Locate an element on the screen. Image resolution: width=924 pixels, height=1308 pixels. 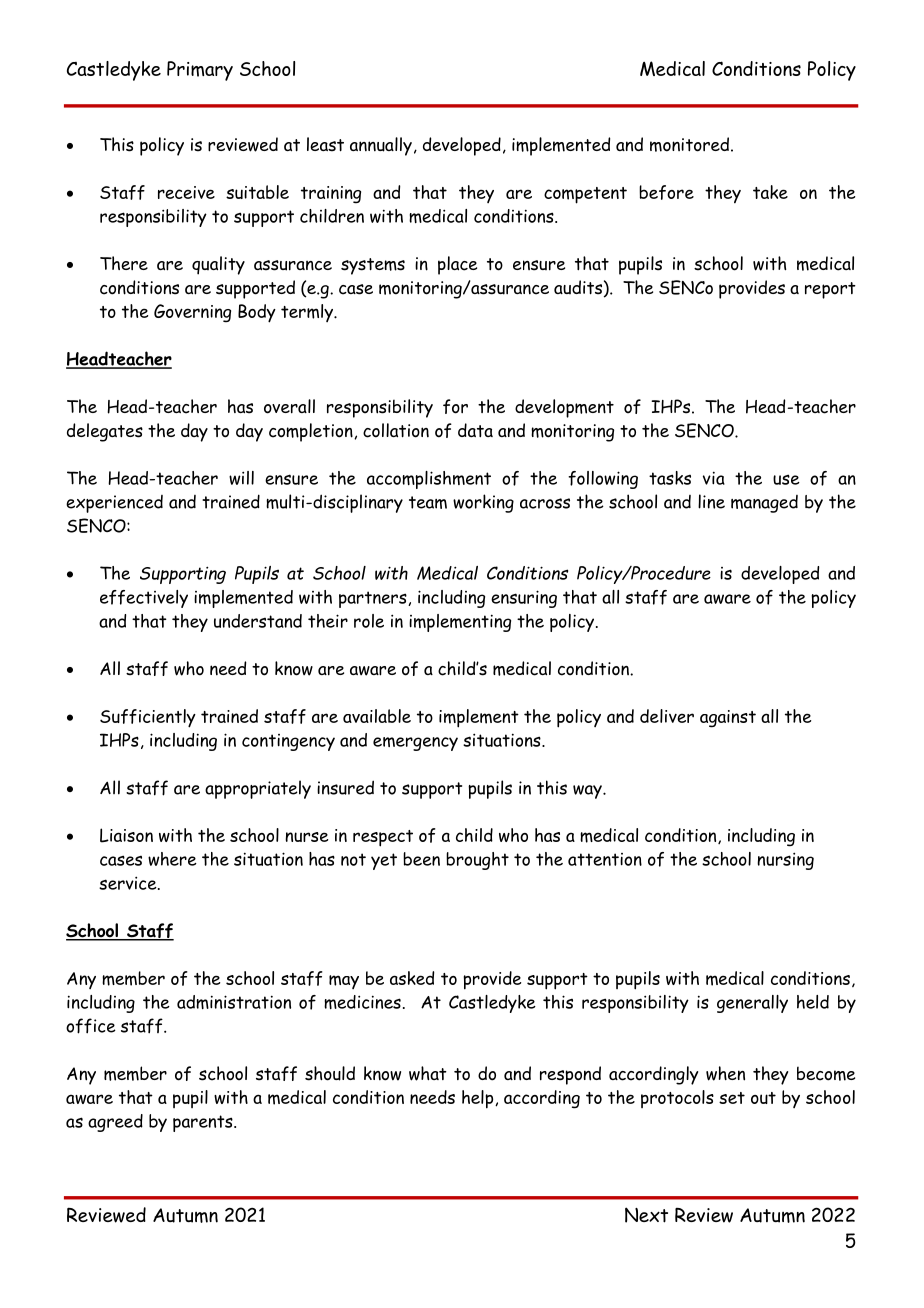
where is located at coordinates (172, 859).
